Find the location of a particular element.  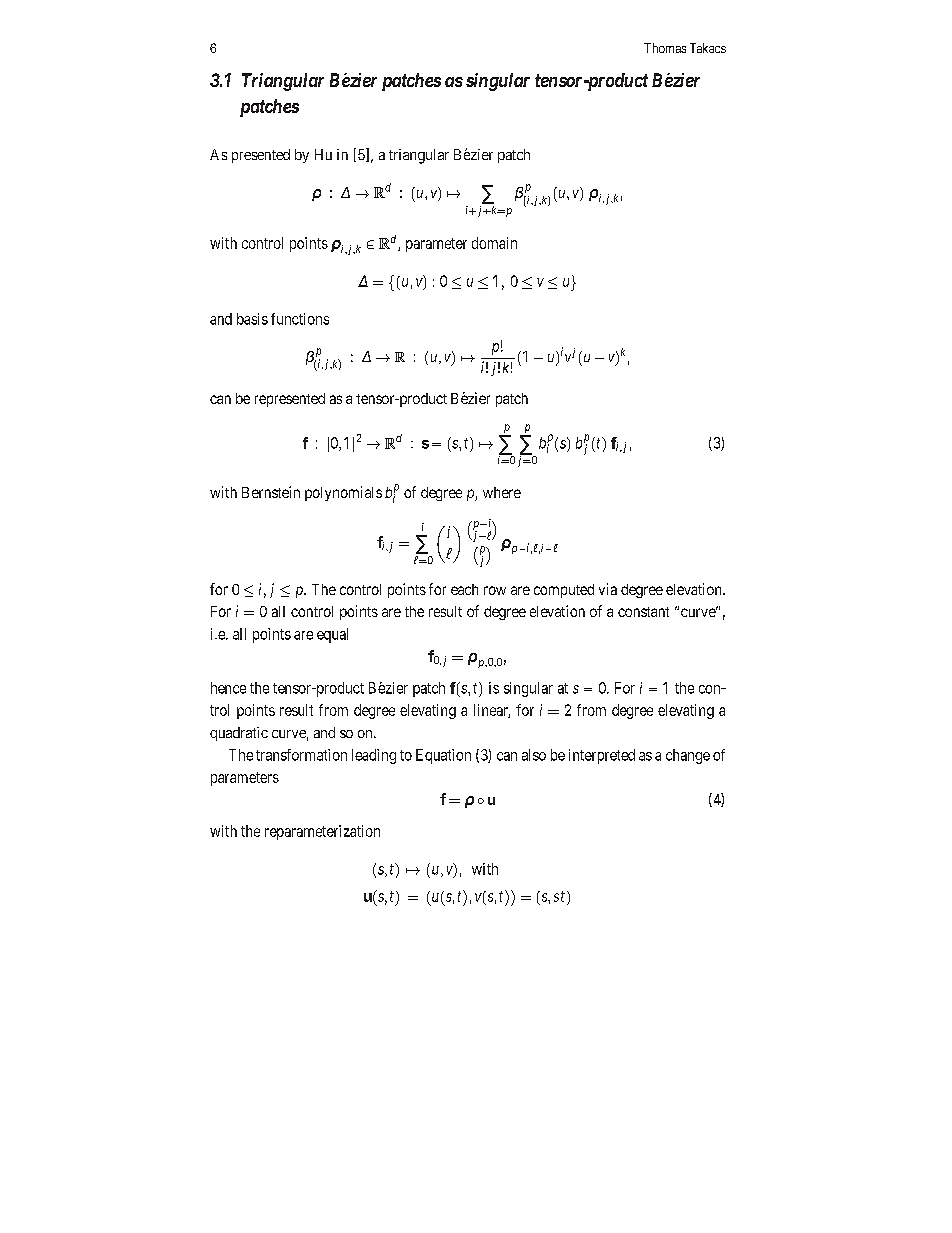

transformation is located at coordinates (301, 755).
